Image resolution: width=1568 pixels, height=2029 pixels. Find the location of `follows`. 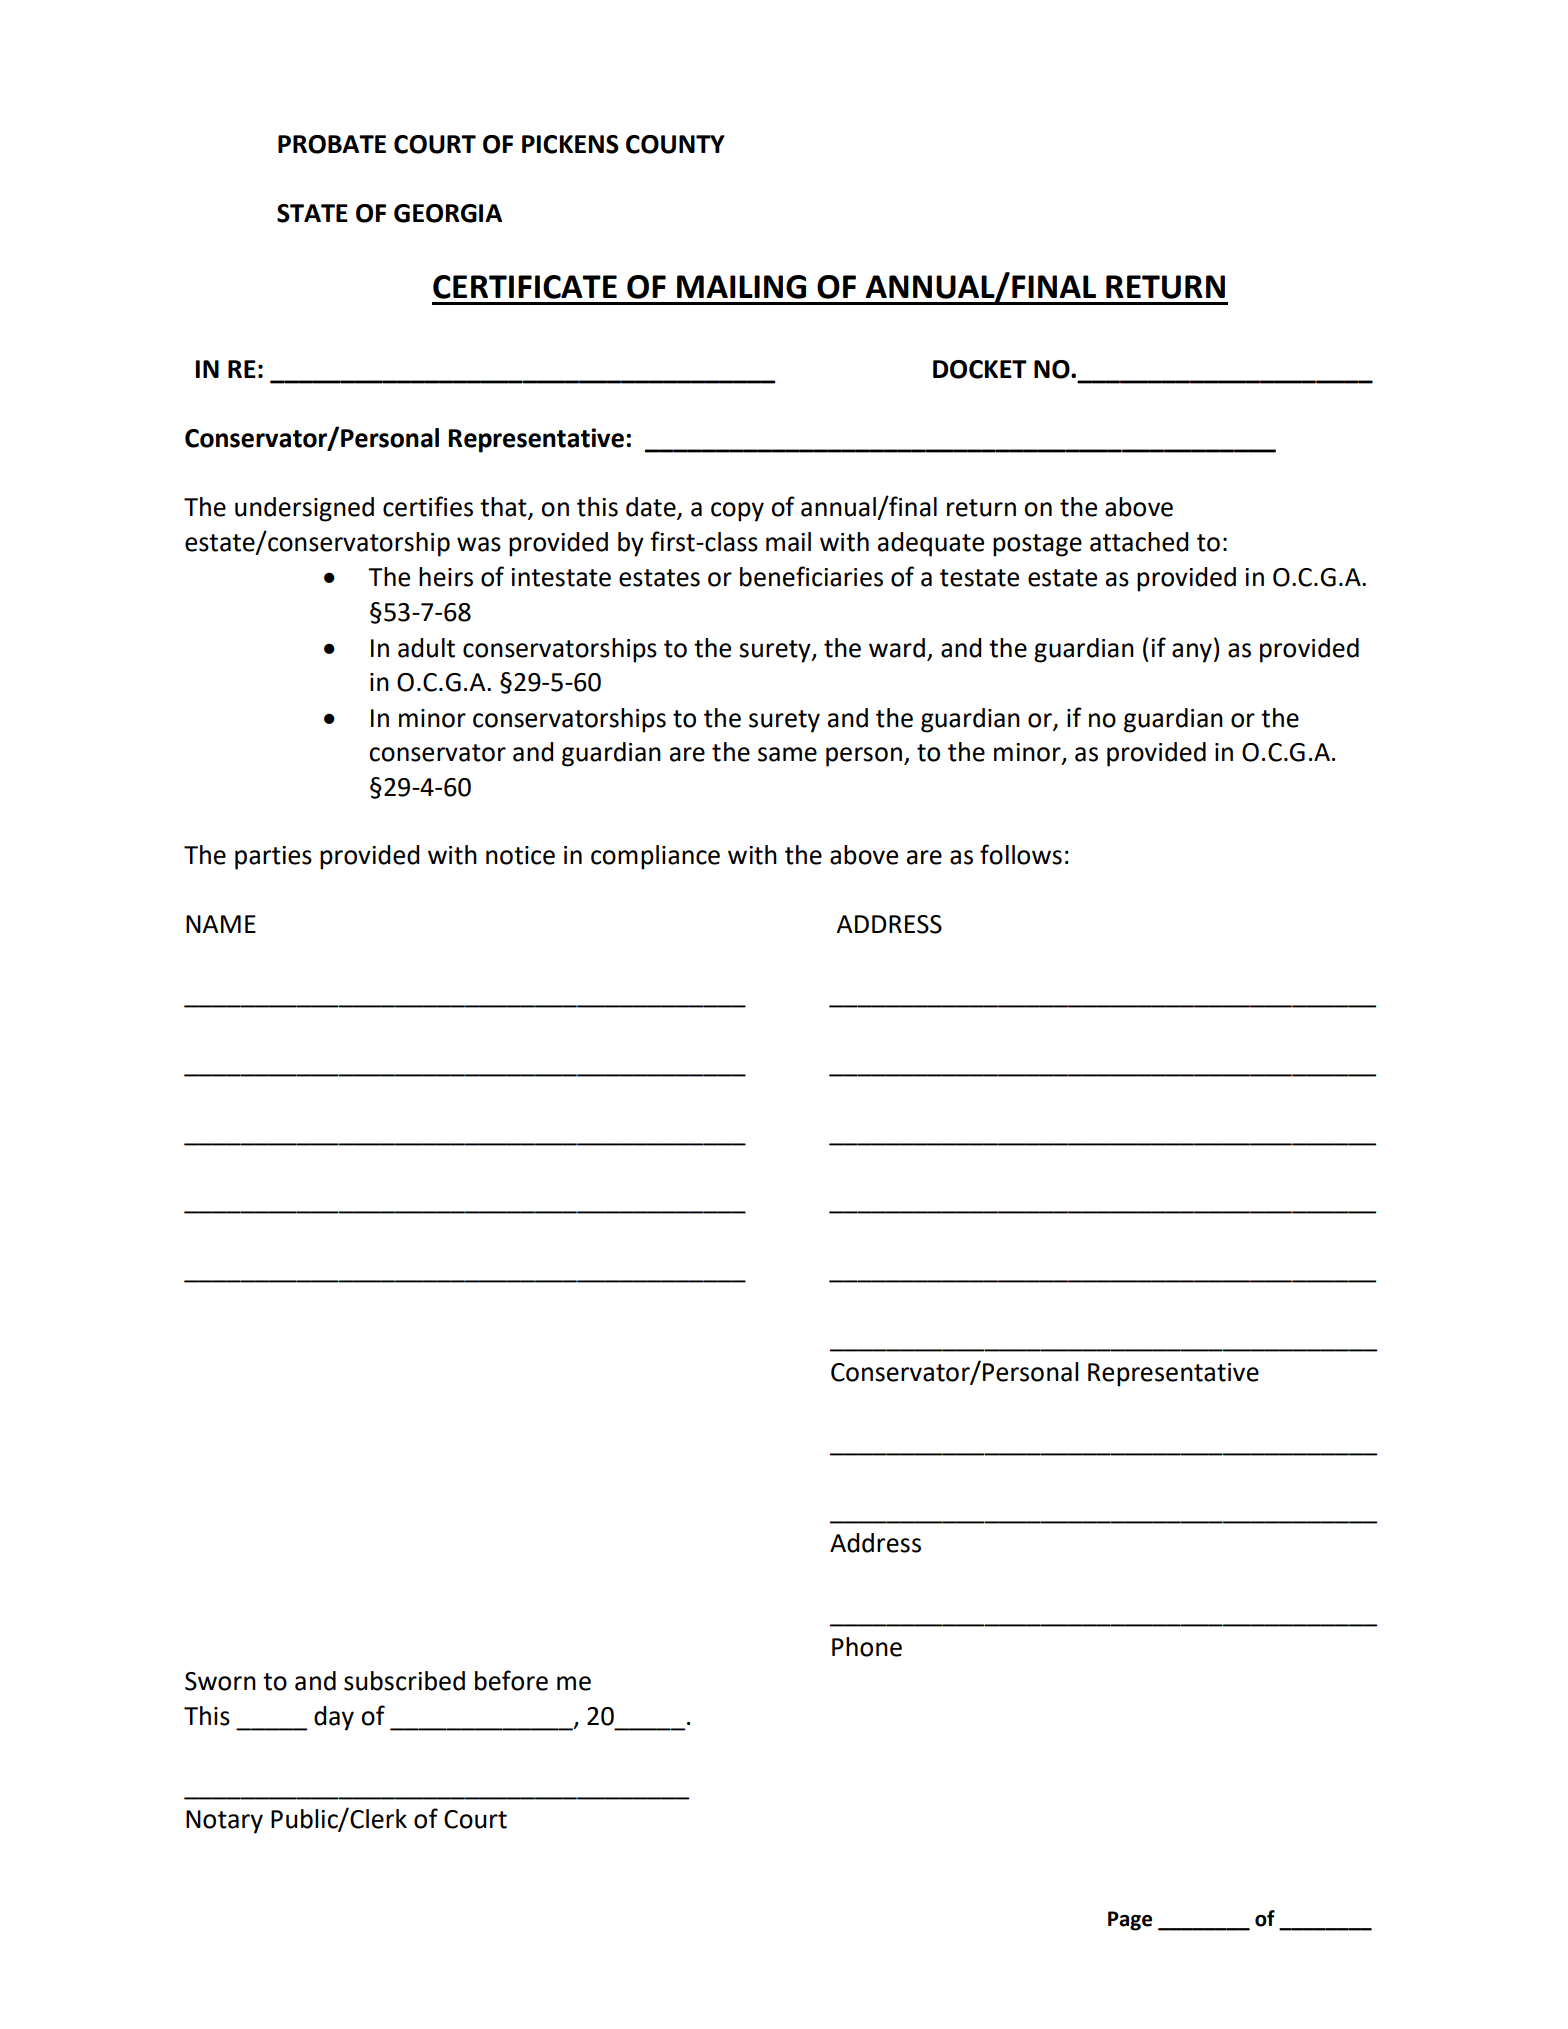

follows is located at coordinates (1021, 854).
